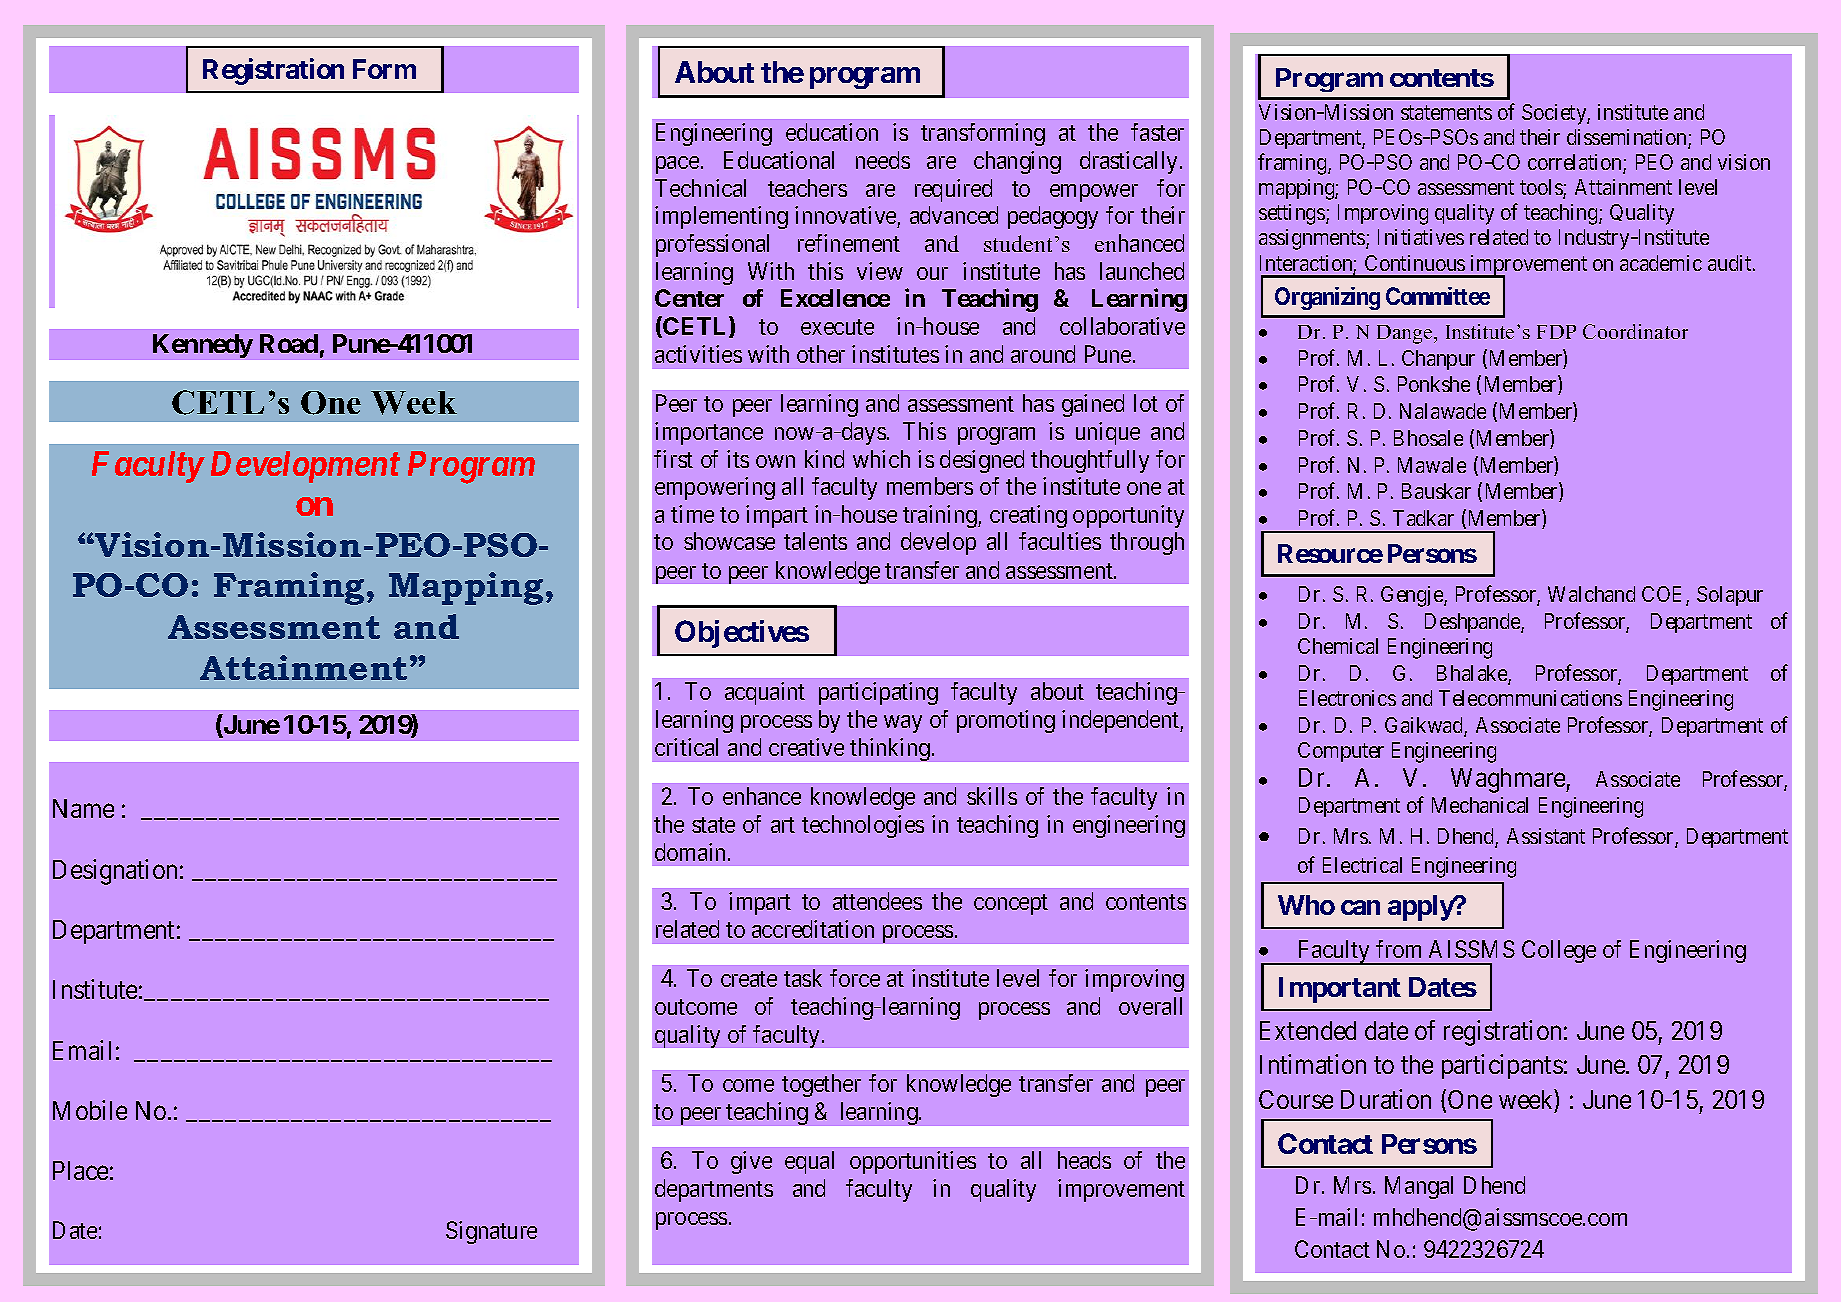 The image size is (1841, 1302). What do you see at coordinates (1421, 237) in the screenshot?
I see `Initiatives` at bounding box center [1421, 237].
